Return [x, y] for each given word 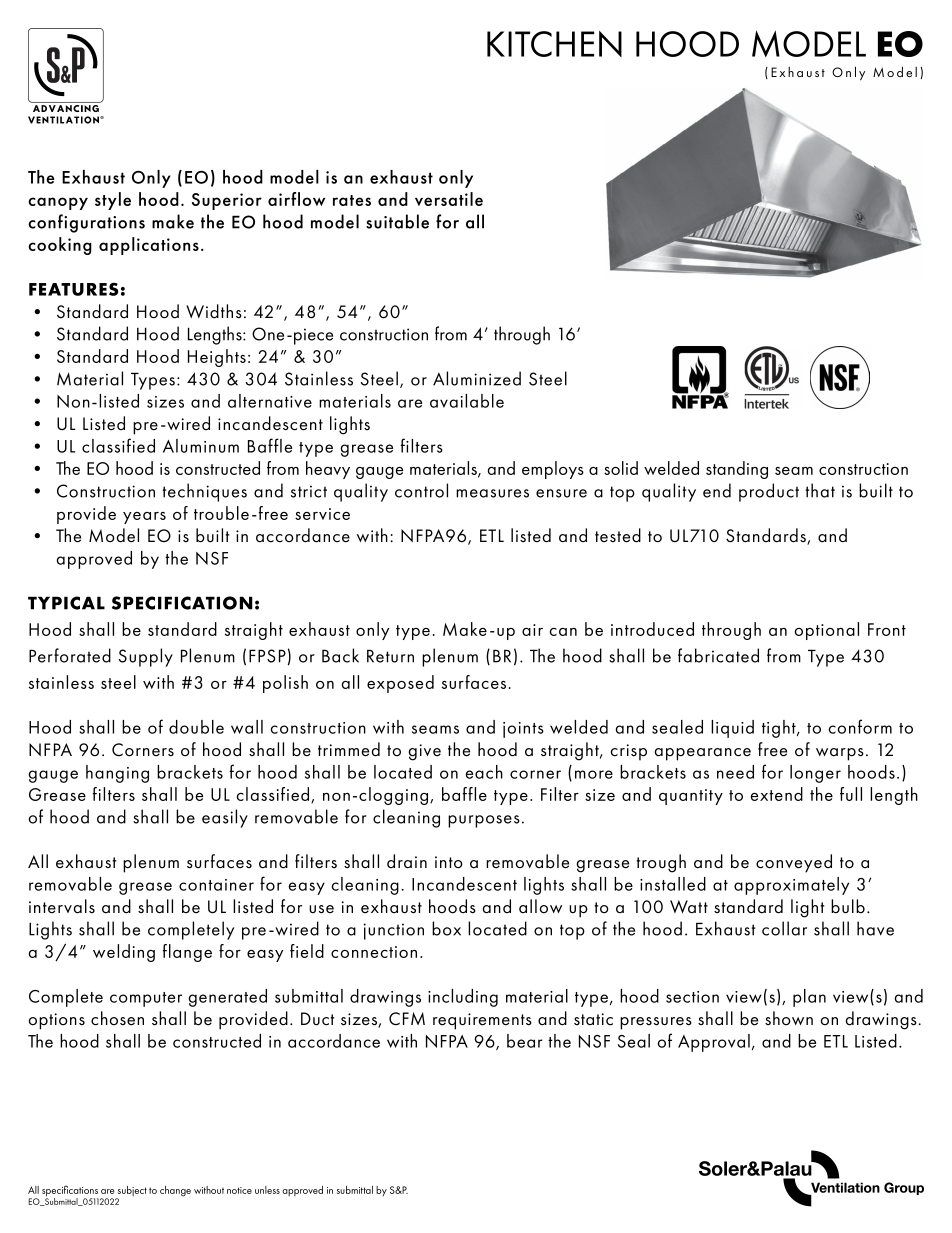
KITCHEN [554, 44]
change [175, 1191]
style [113, 201]
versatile [449, 199]
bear [525, 1041]
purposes [484, 821]
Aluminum [201, 446]
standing [737, 470]
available [467, 401]
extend [777, 794]
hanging [117, 774]
